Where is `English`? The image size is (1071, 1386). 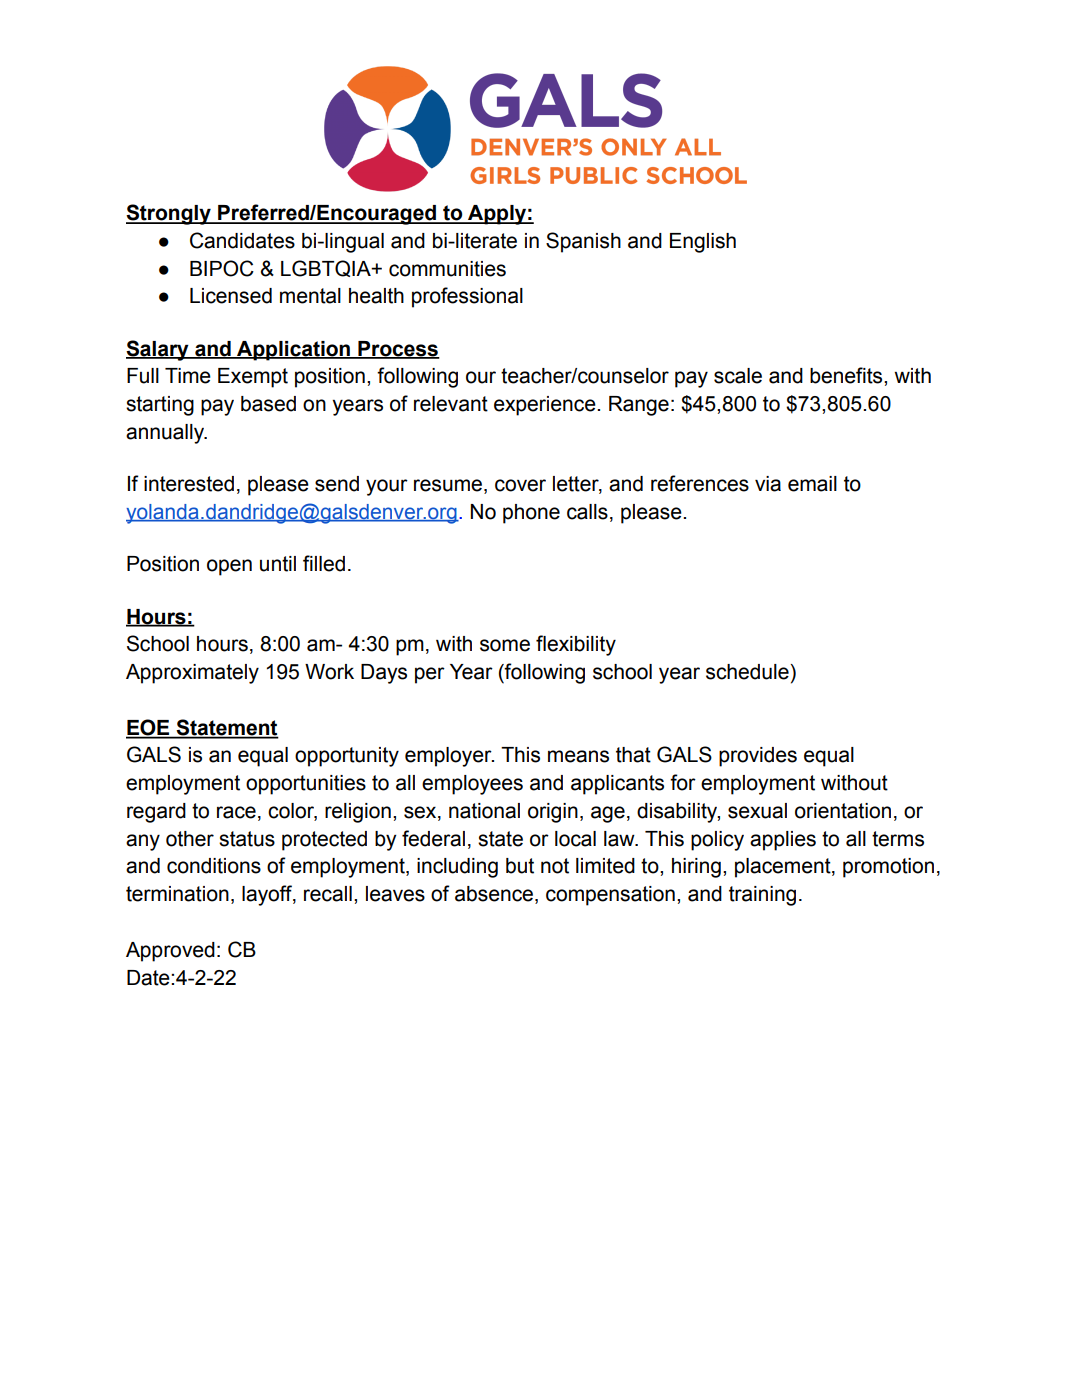 English is located at coordinates (703, 243).
